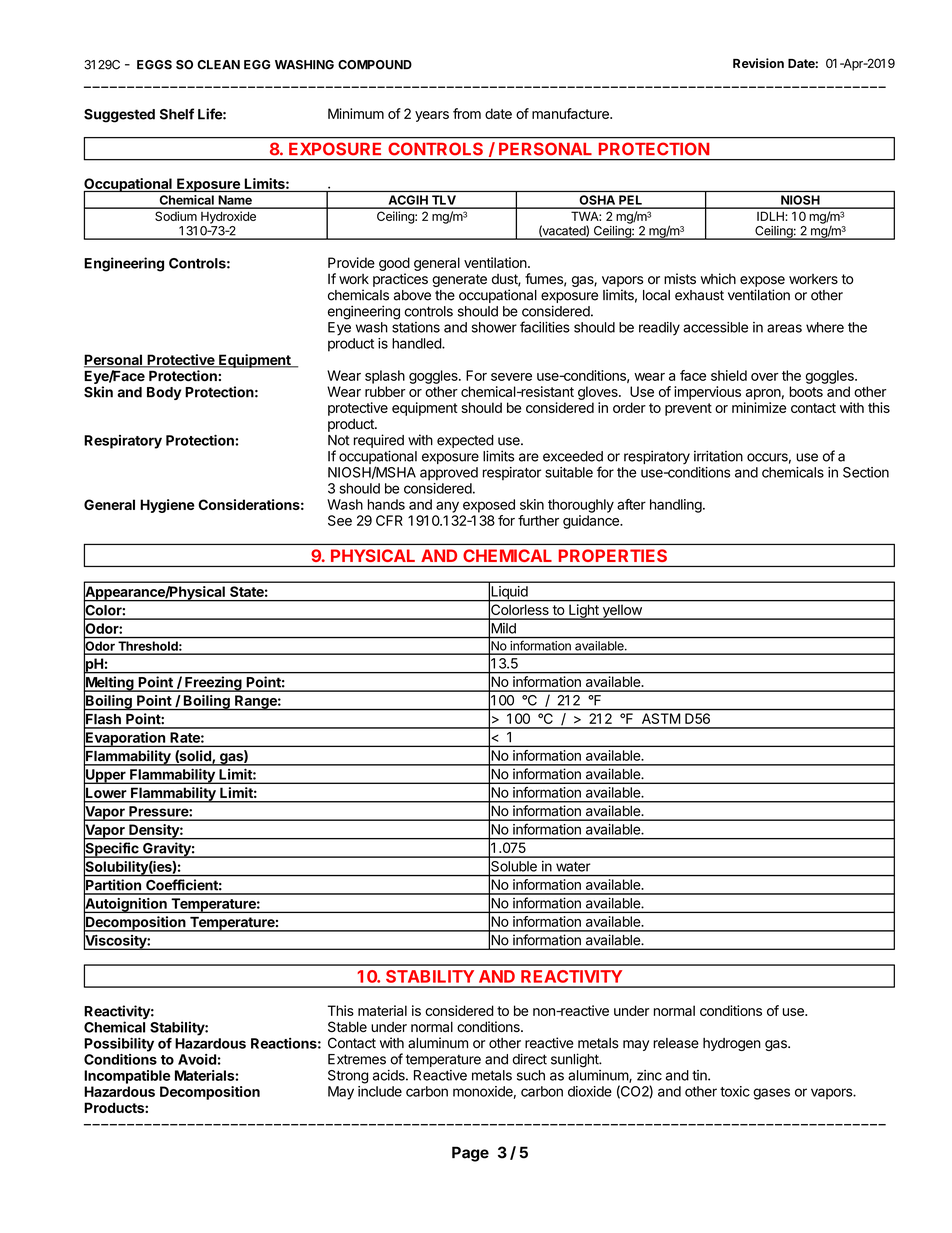 The image size is (952, 1233). What do you see at coordinates (164, 393) in the page?
I see `Body` at bounding box center [164, 393].
